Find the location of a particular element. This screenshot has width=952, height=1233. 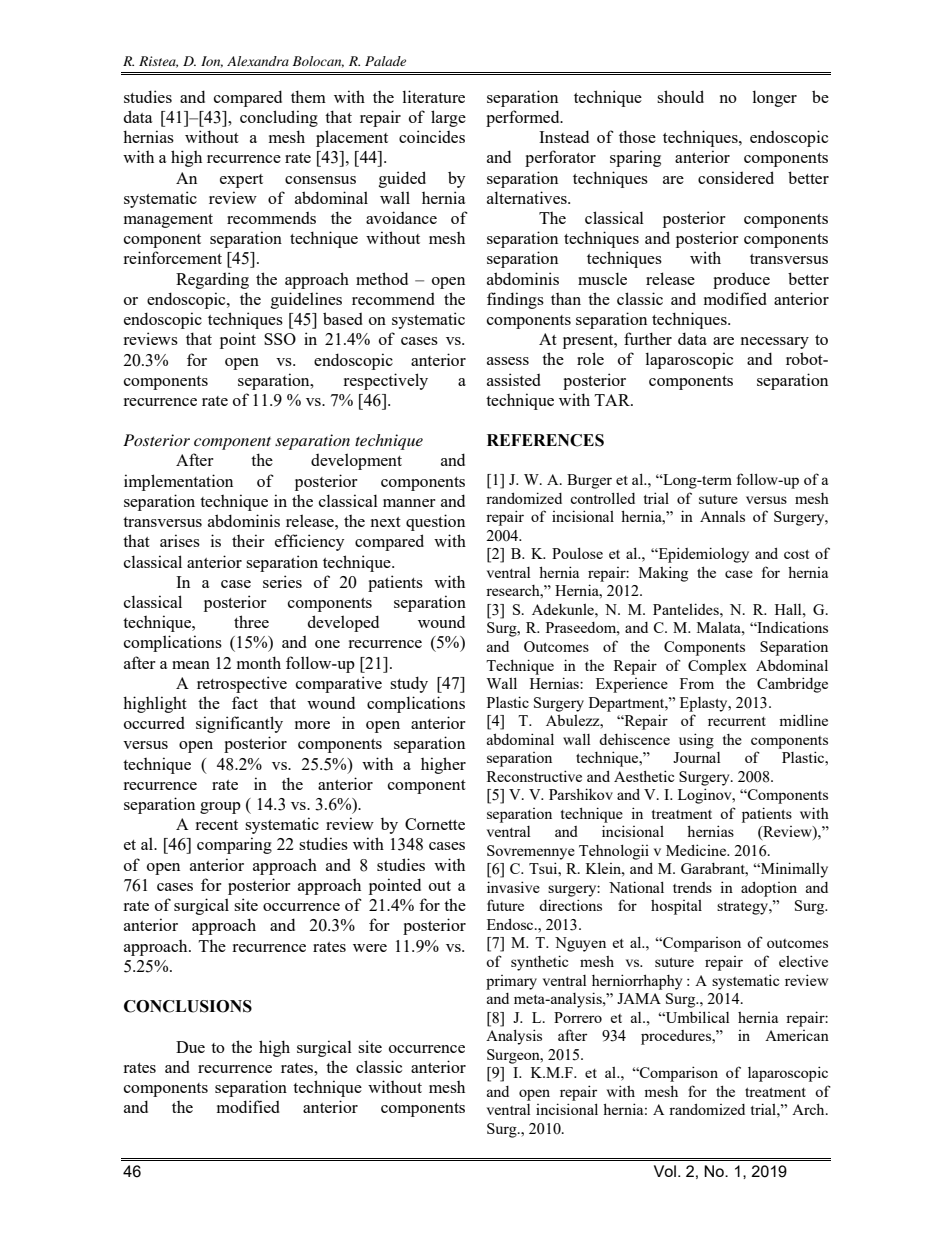

Due is located at coordinates (190, 1047).
